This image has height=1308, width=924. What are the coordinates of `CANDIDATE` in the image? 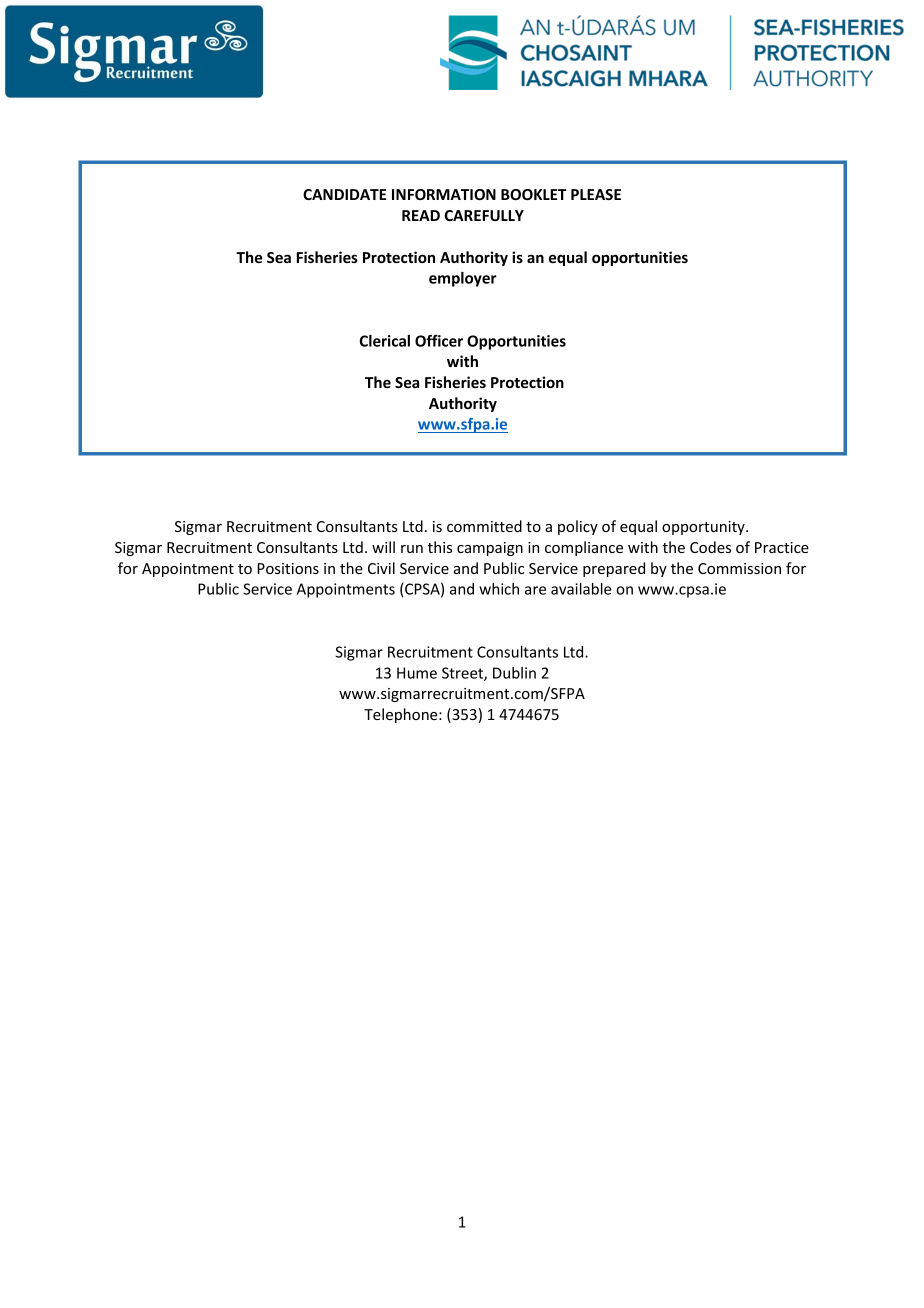 It's located at (344, 194).
